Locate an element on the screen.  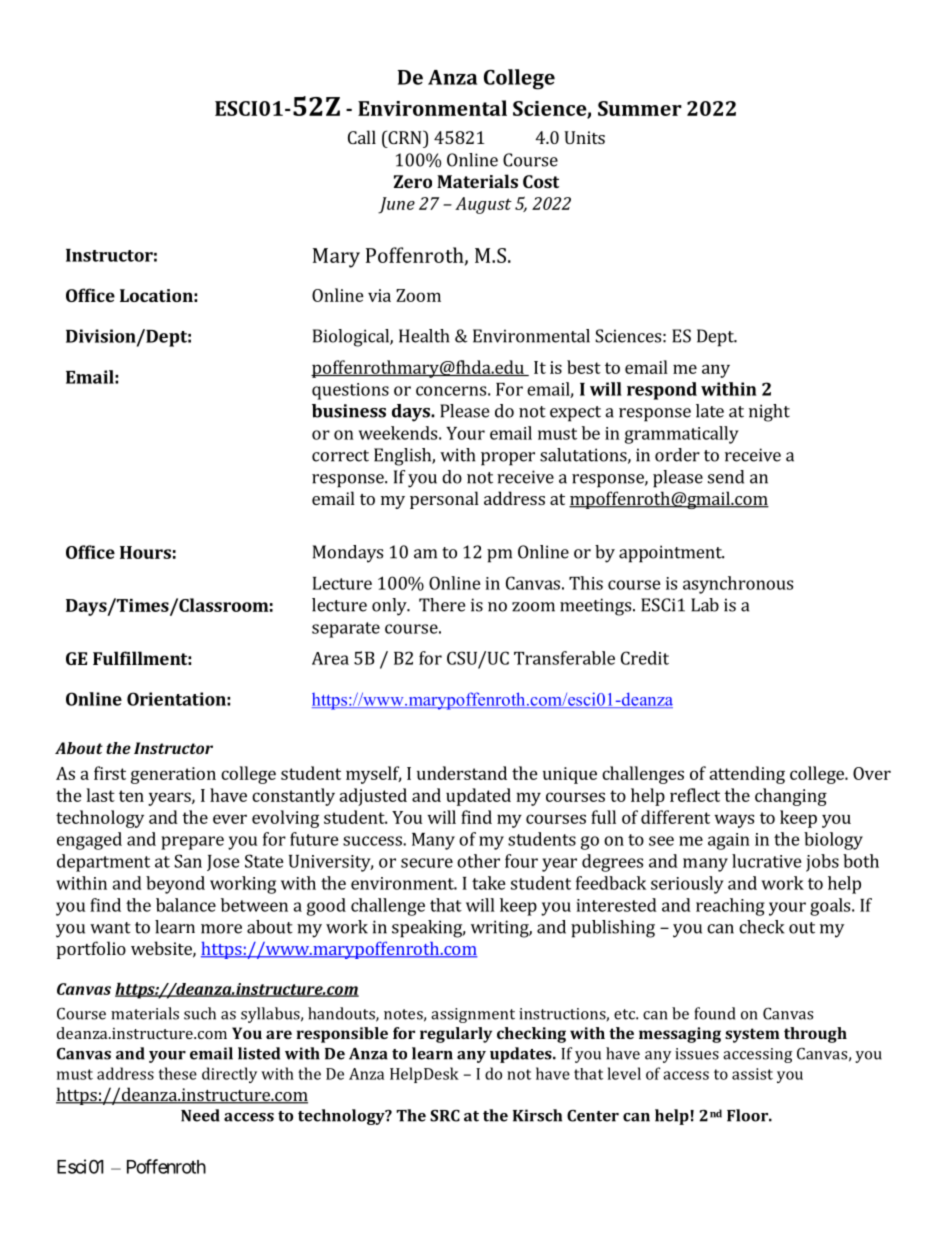
There is located at coordinates (442, 605).
